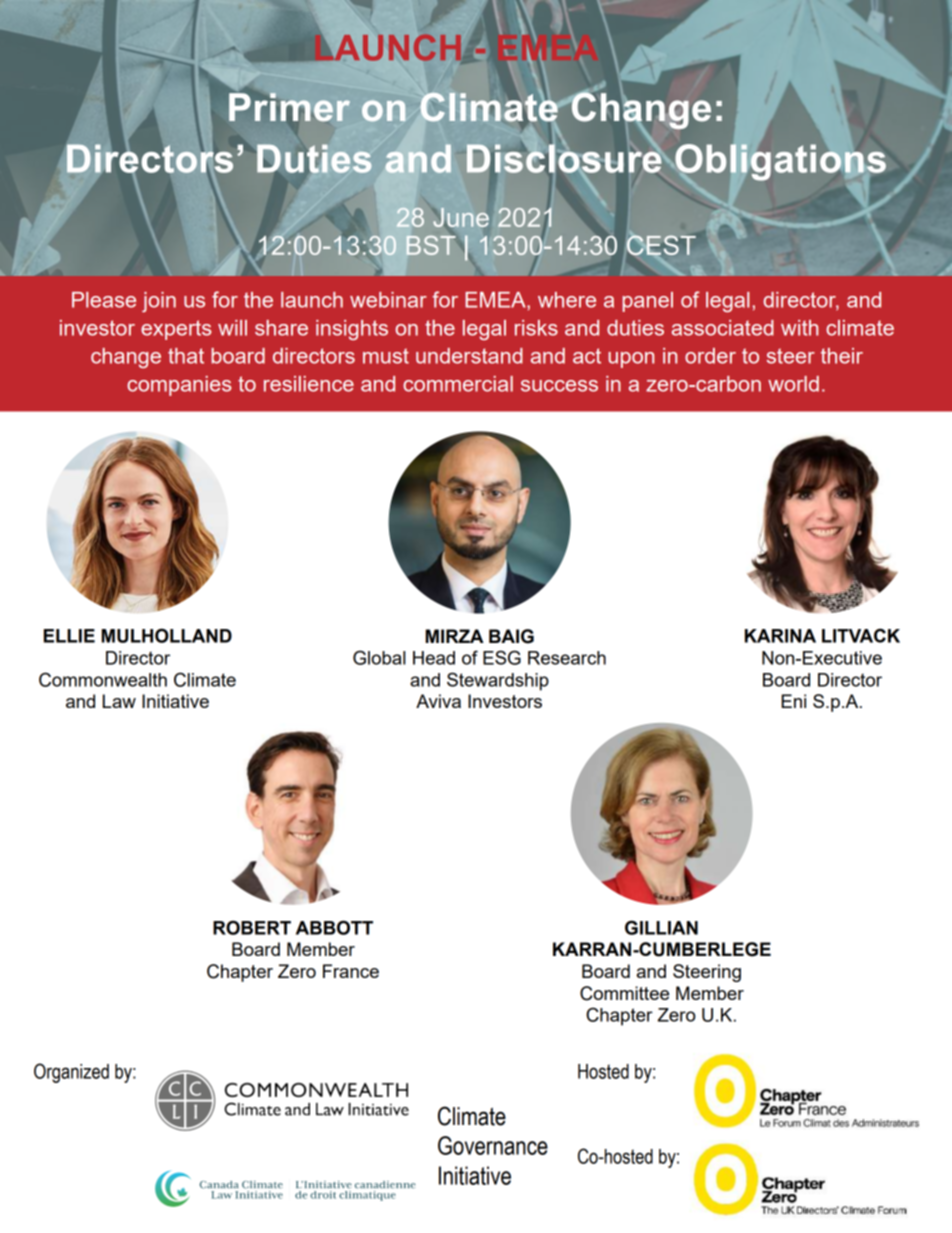 The width and height of the screenshot is (952, 1233). Describe the element at coordinates (179, 386) in the screenshot. I see `companies` at that location.
